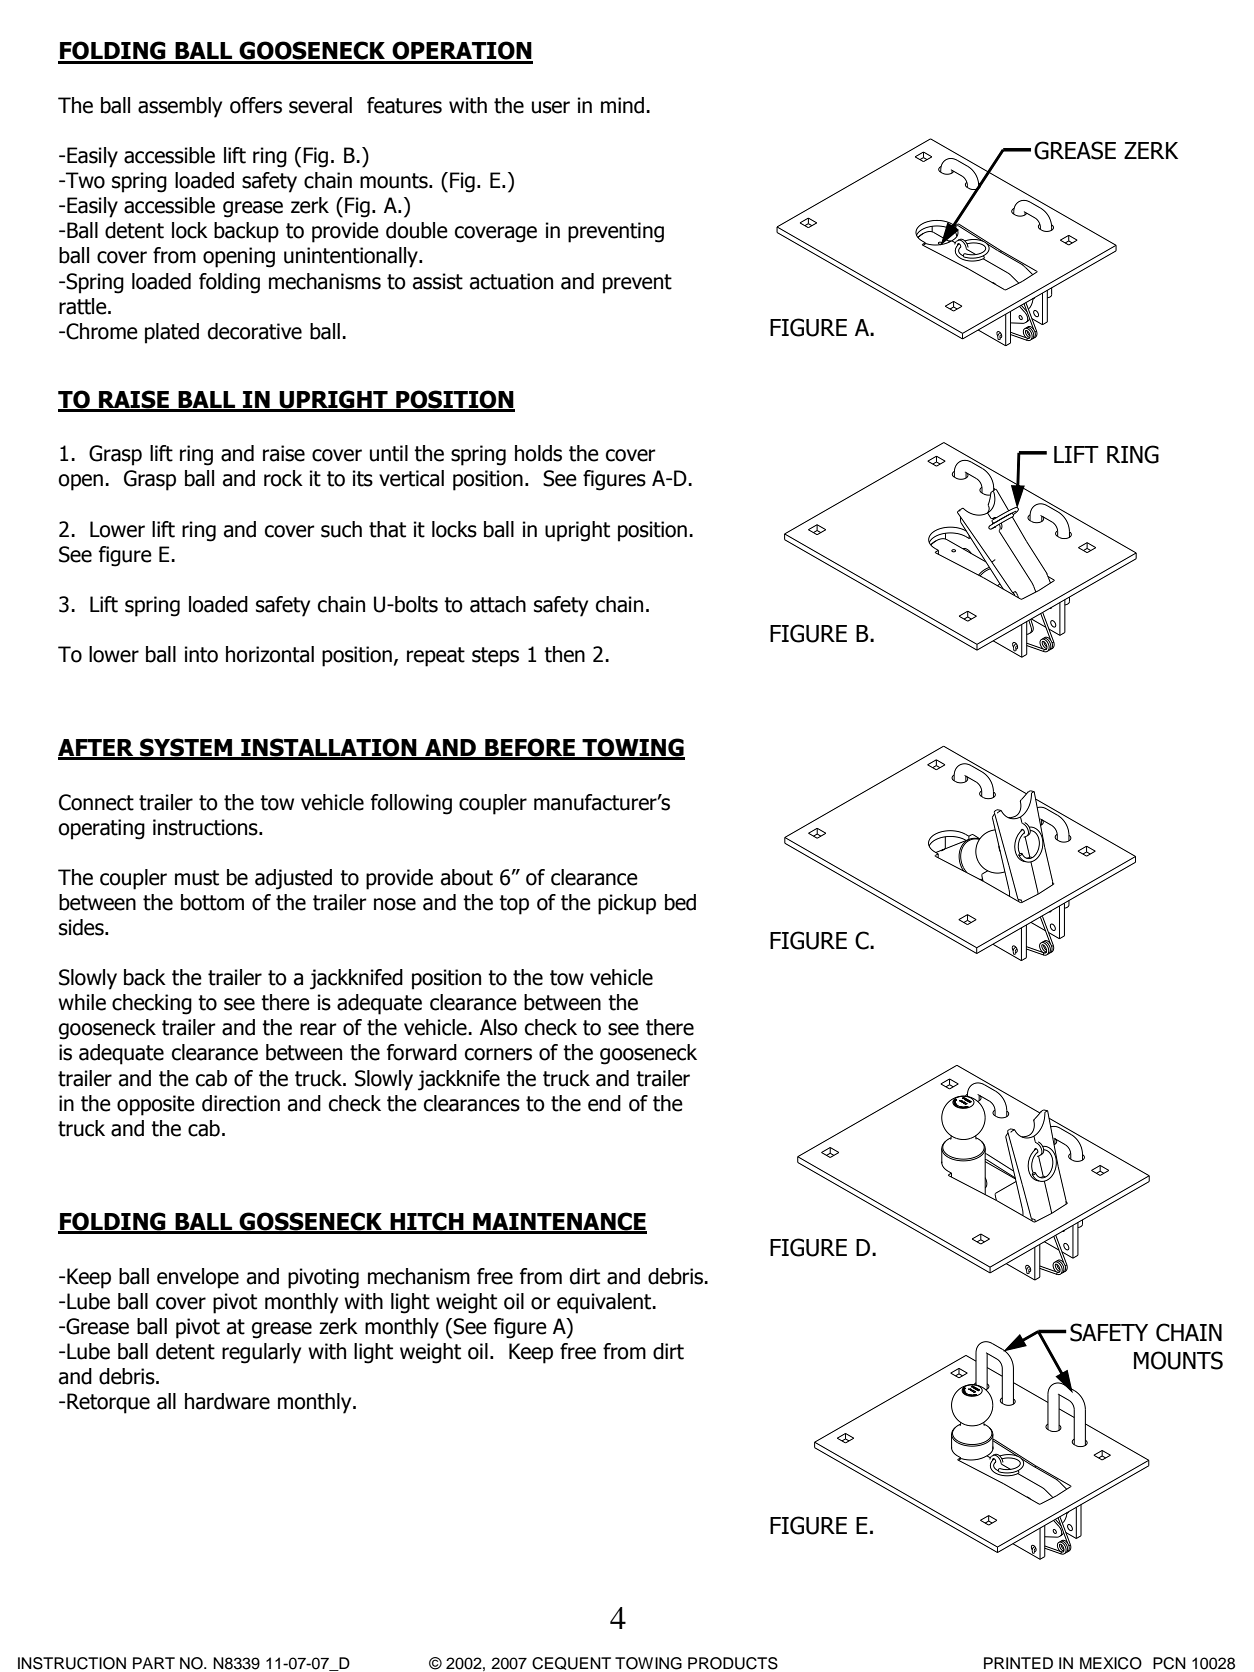 Image resolution: width=1254 pixels, height=1672 pixels. I want to click on assembly, so click(180, 107).
